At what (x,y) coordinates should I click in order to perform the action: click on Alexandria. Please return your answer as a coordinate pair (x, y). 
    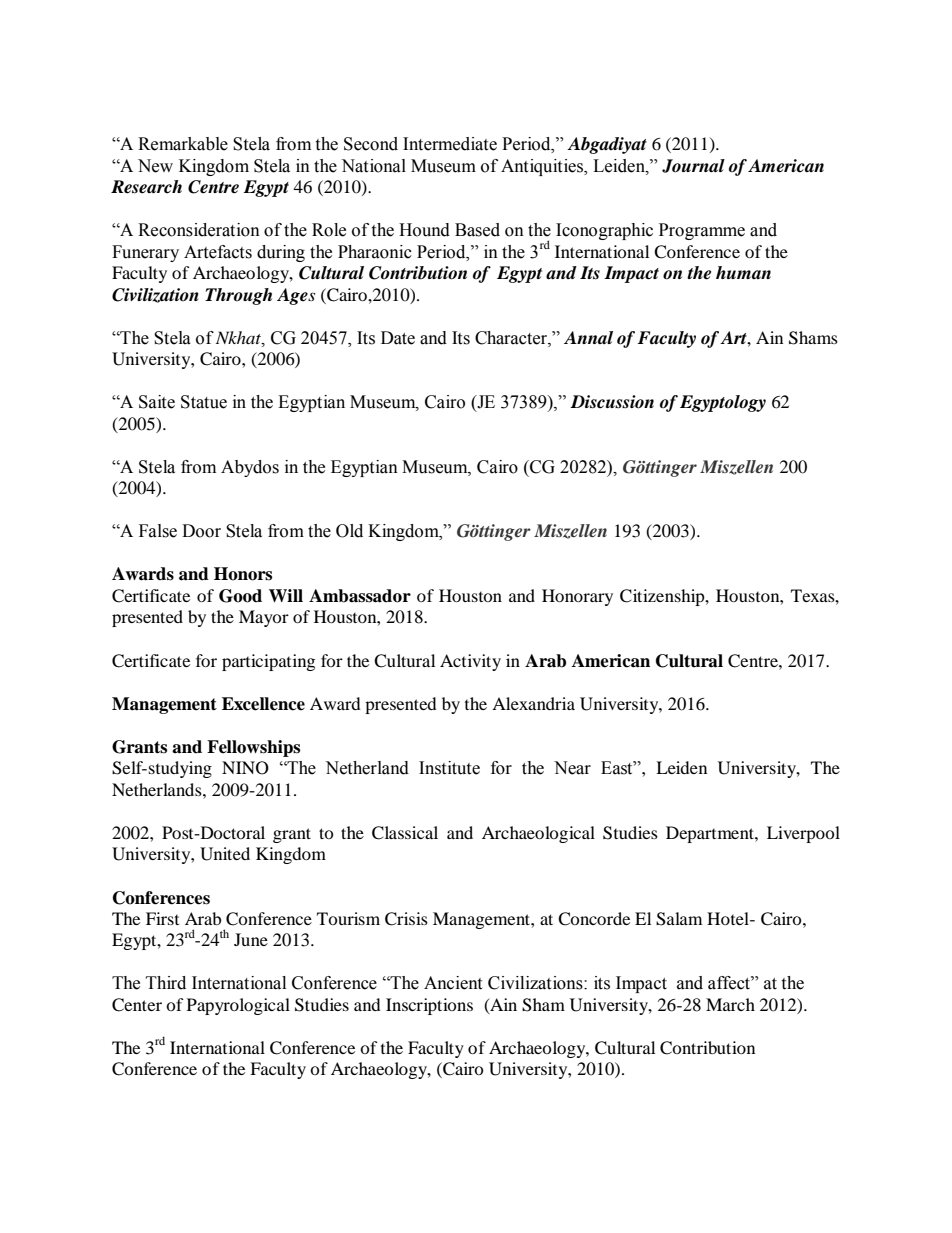
    Looking at the image, I should click on (533, 703).
